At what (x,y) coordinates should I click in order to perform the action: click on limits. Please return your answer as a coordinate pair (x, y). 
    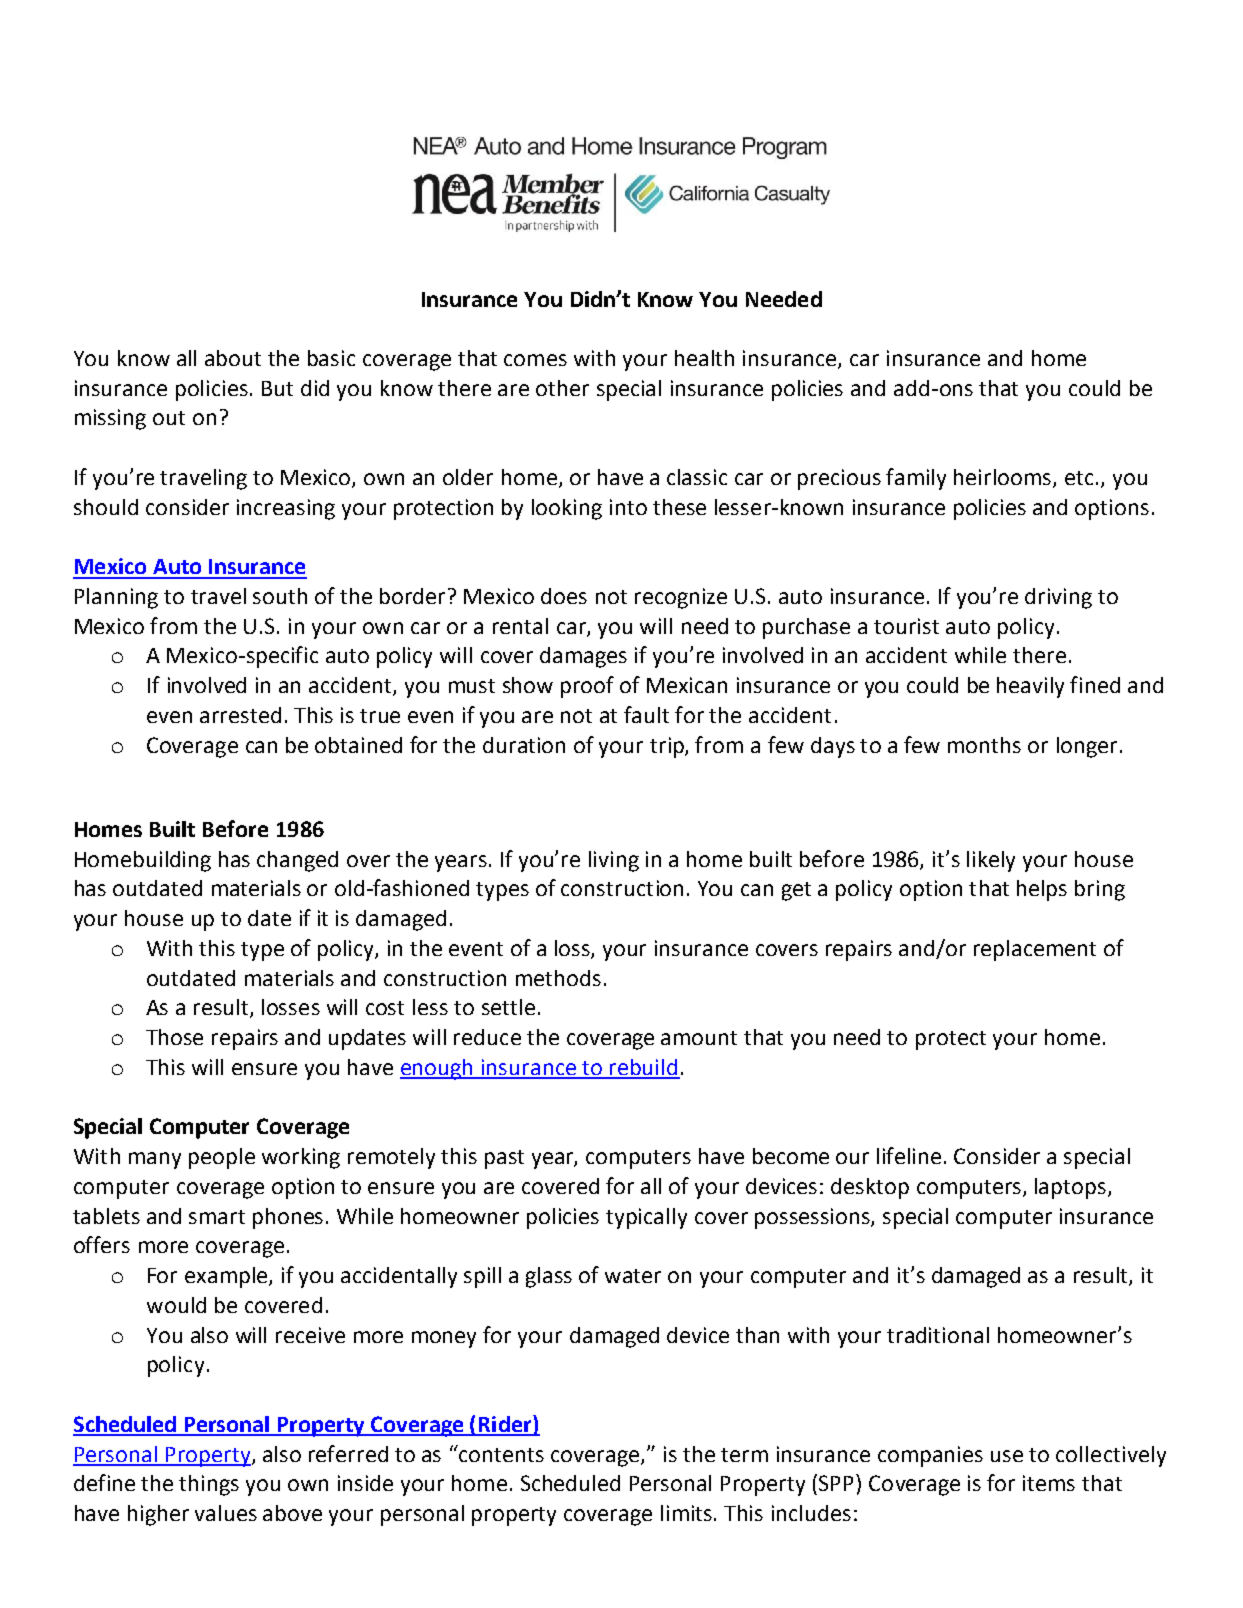
    Looking at the image, I should click on (688, 1513).
